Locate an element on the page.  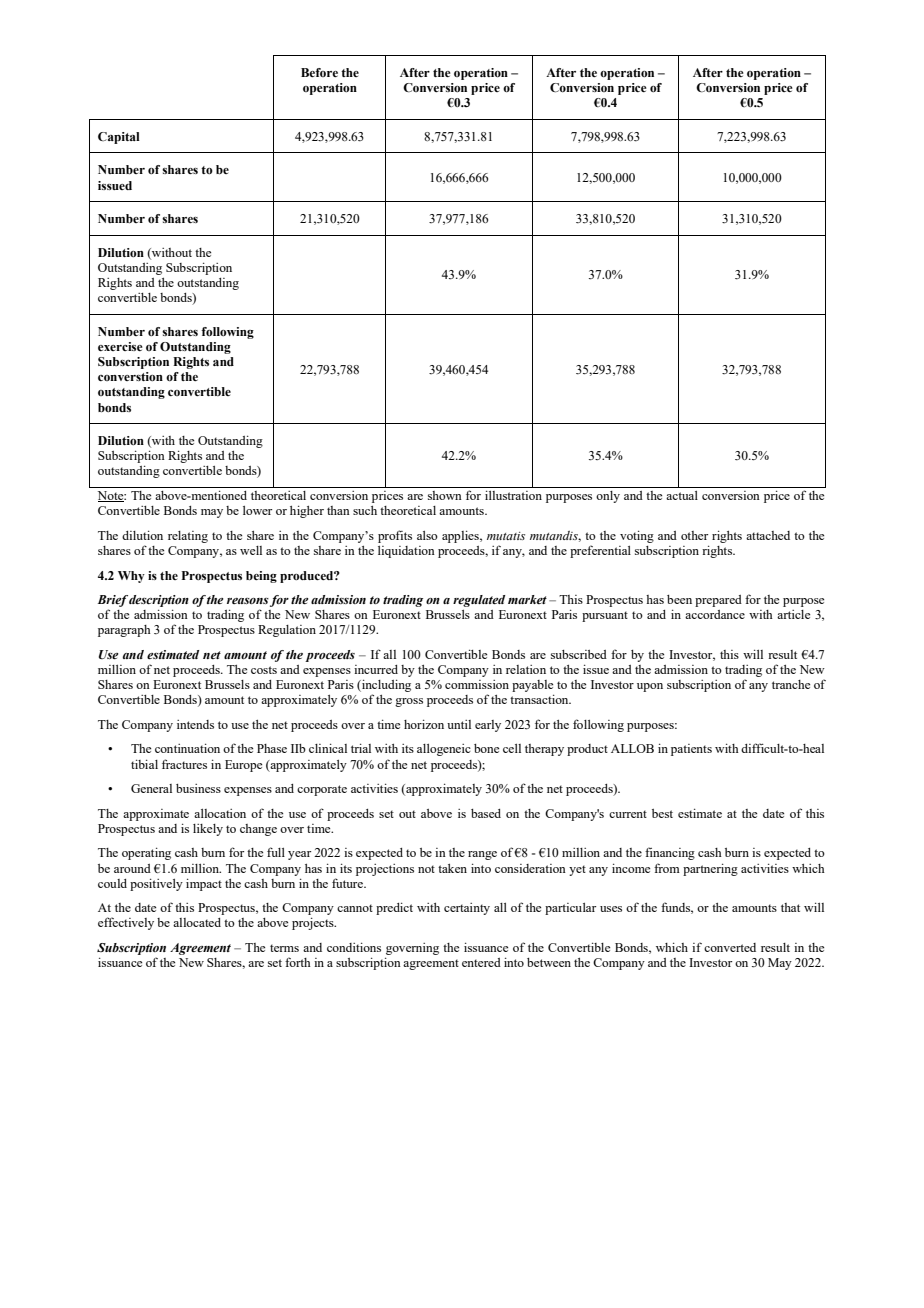
Before is located at coordinates (319, 72).
